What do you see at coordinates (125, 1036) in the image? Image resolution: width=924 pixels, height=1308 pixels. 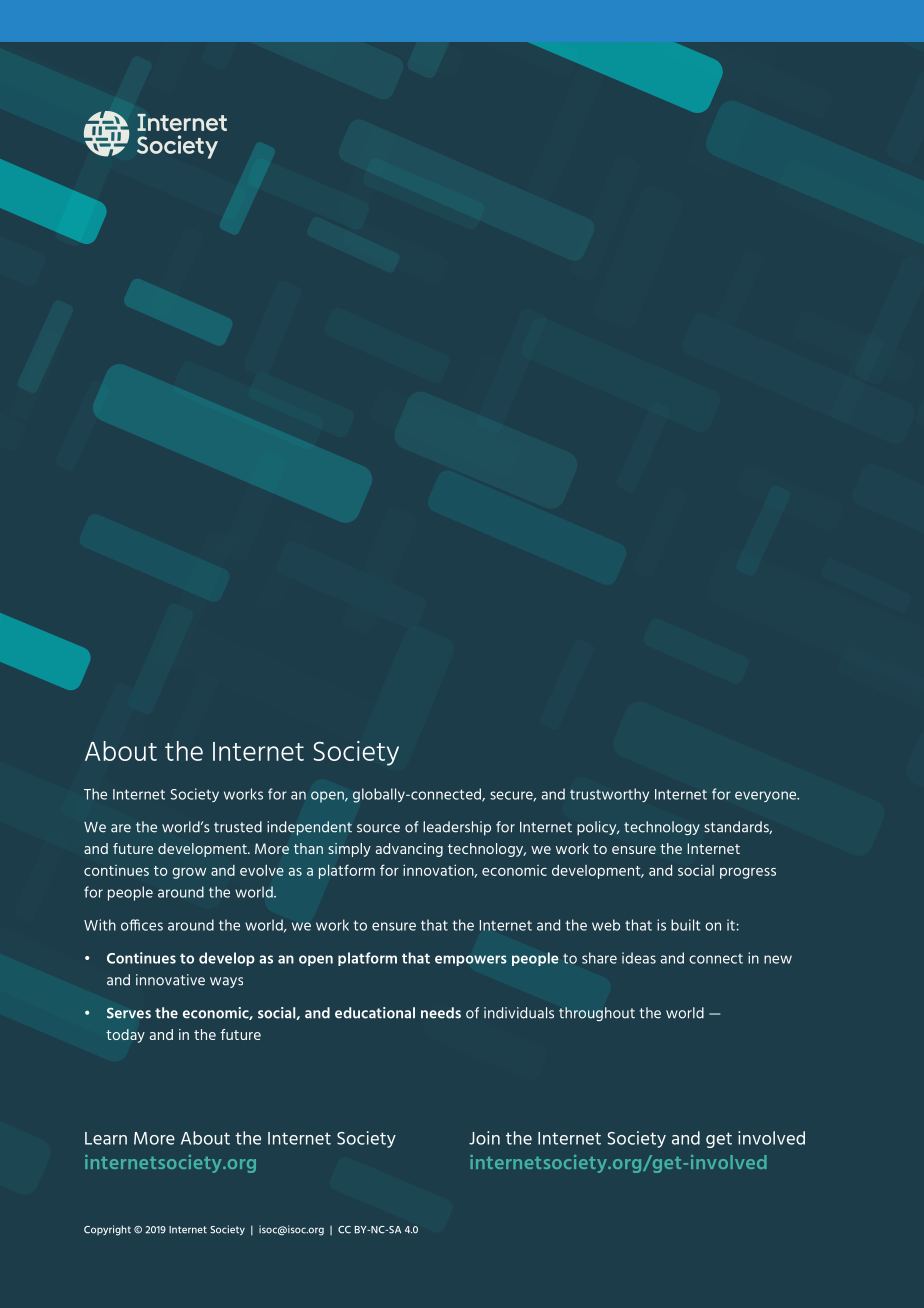 I see `today` at bounding box center [125, 1036].
